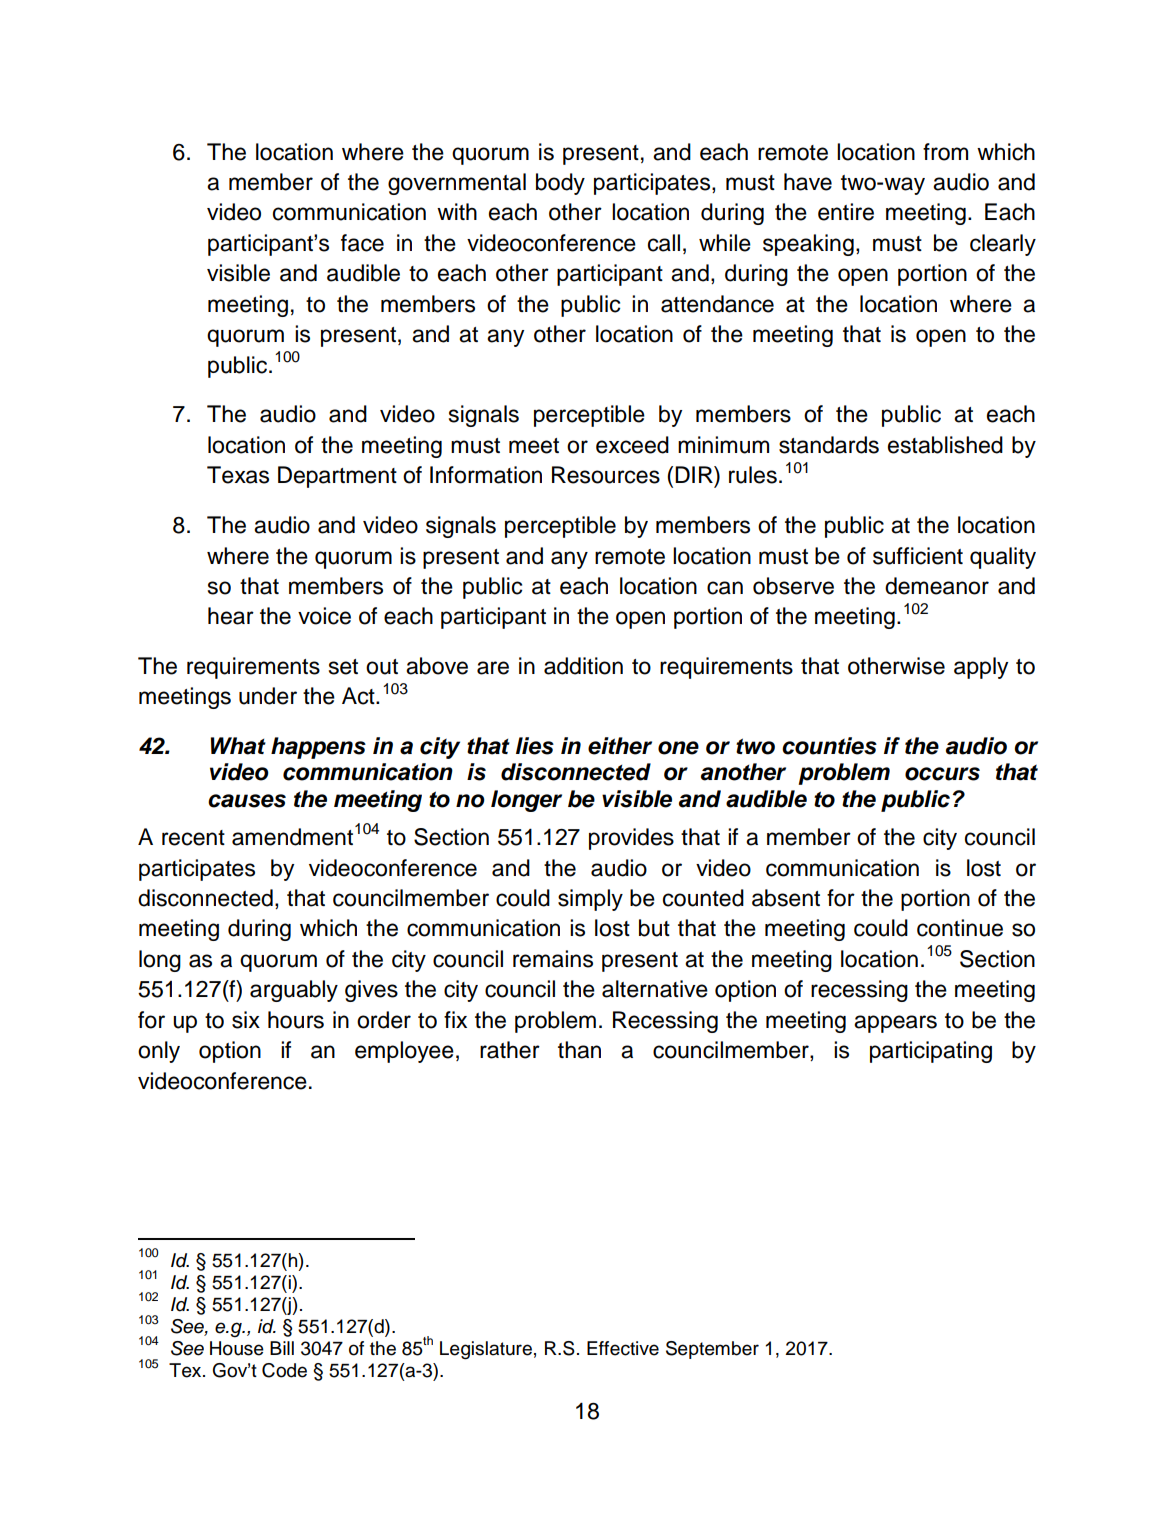 The width and height of the screenshot is (1174, 1520). I want to click on Texas, so click(238, 475).
